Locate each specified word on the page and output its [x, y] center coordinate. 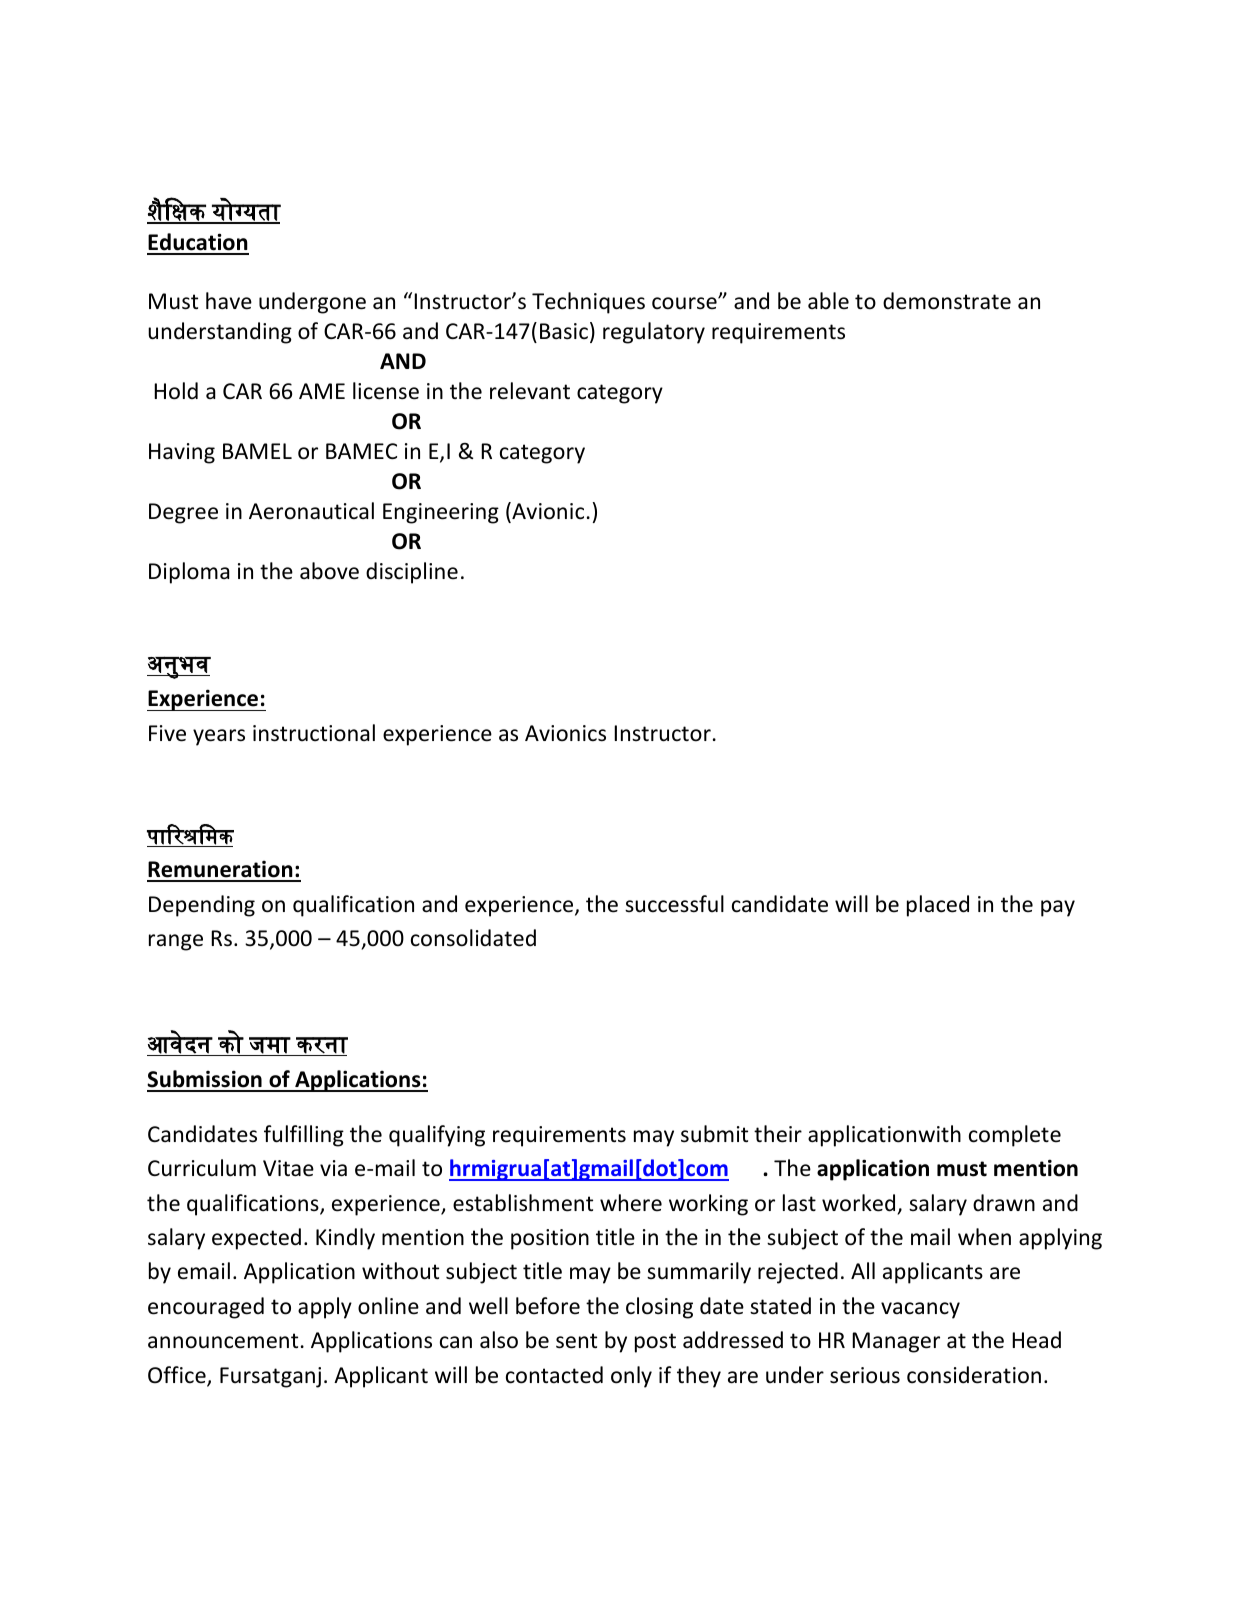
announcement [223, 1341]
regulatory [654, 333]
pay [1058, 908]
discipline [412, 573]
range [176, 942]
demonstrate [947, 301]
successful [674, 904]
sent [576, 1341]
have [229, 301]
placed [938, 906]
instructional [314, 733]
